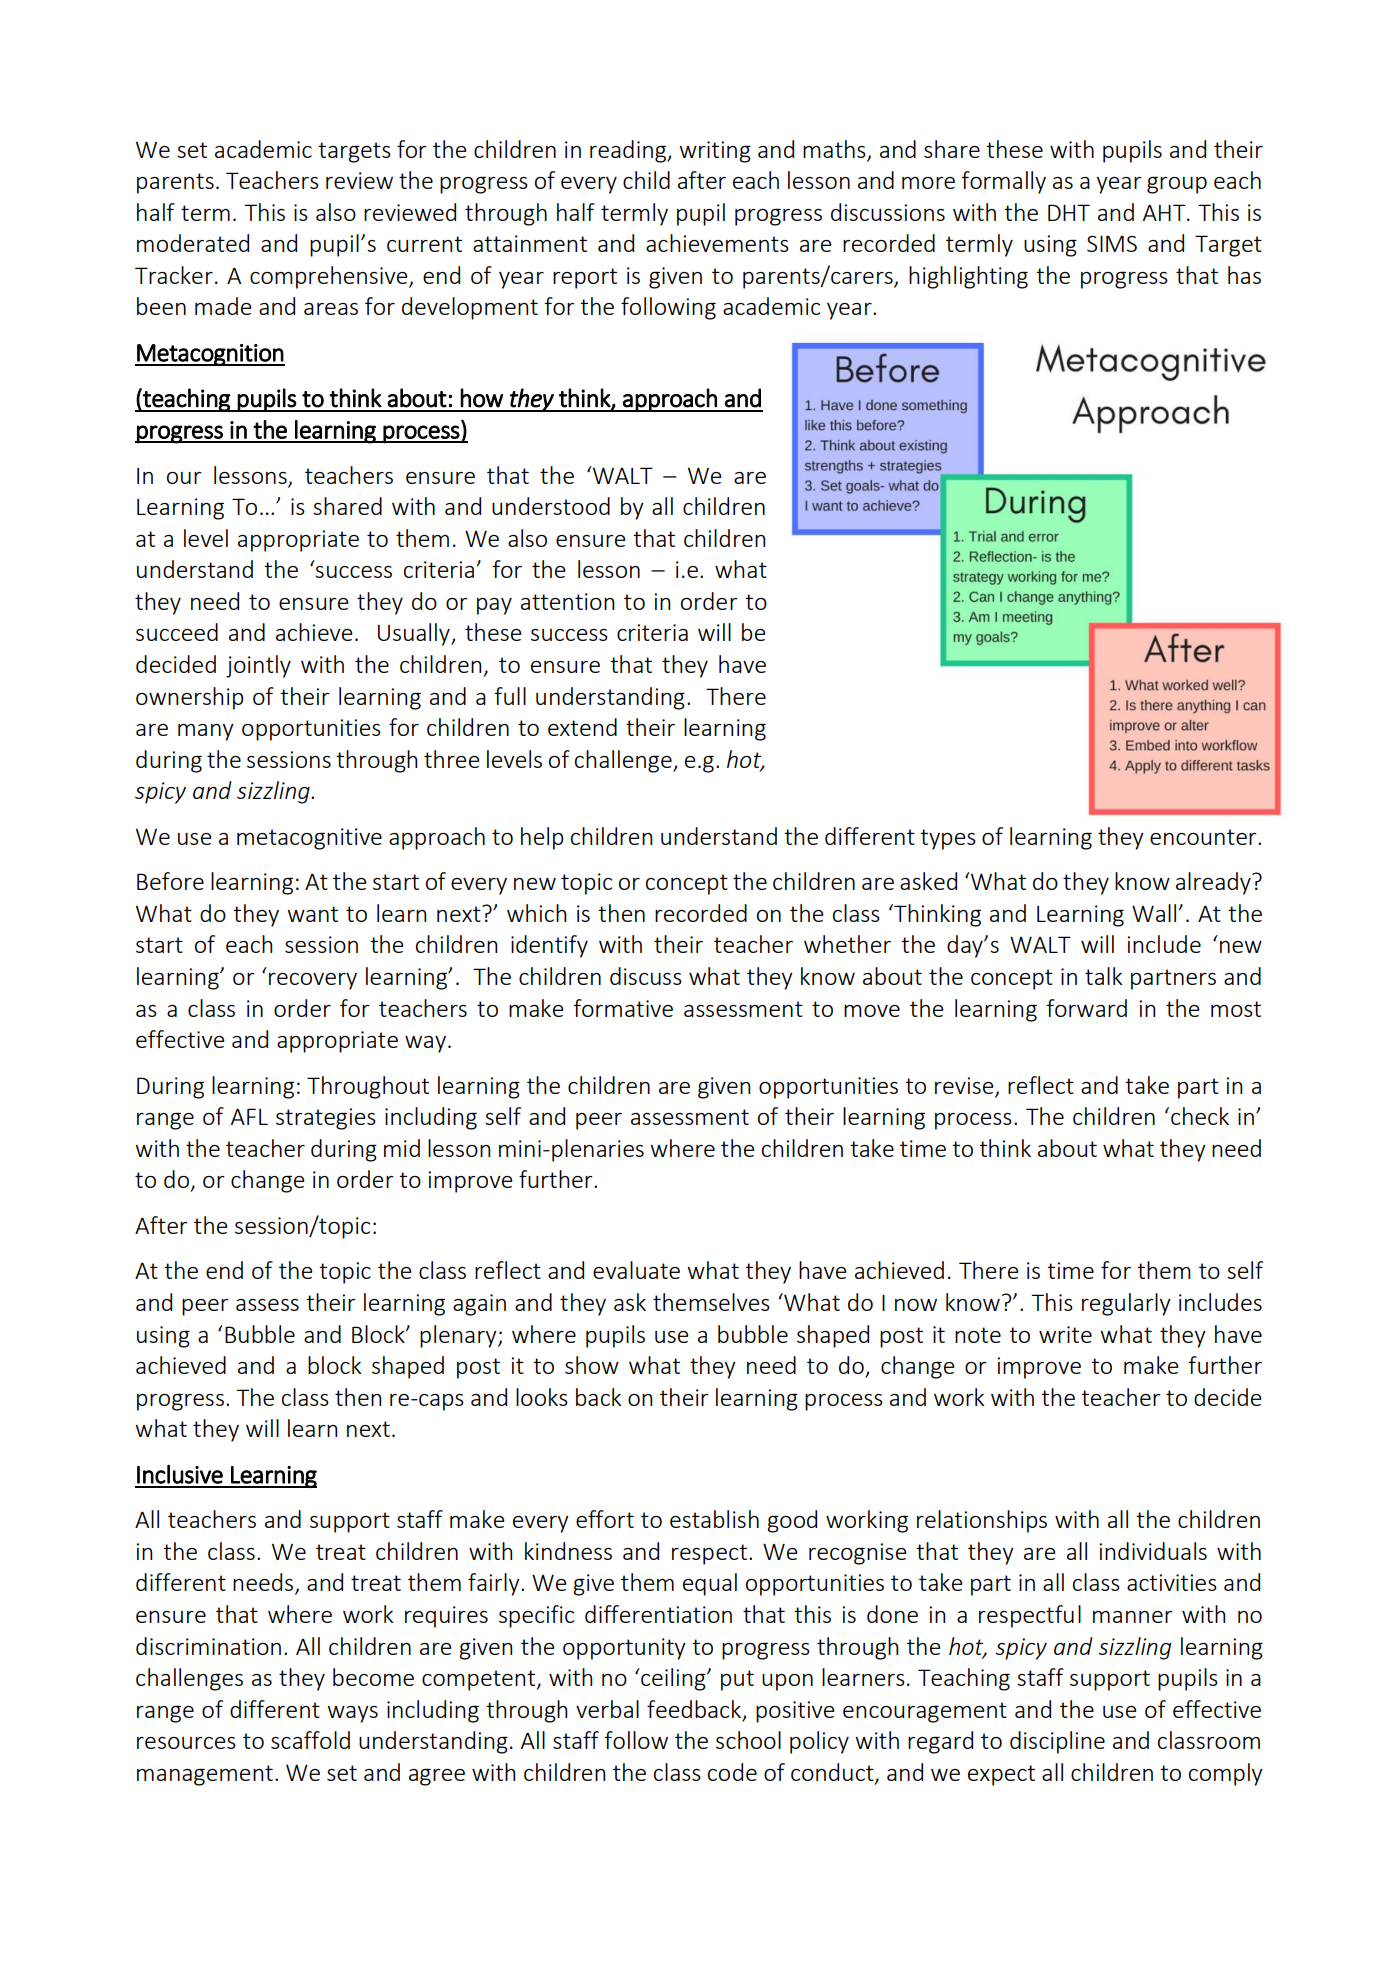 This screenshot has width=1398, height=1977. Describe the element at coordinates (1057, 1742) in the screenshot. I see `discipline` at that location.
